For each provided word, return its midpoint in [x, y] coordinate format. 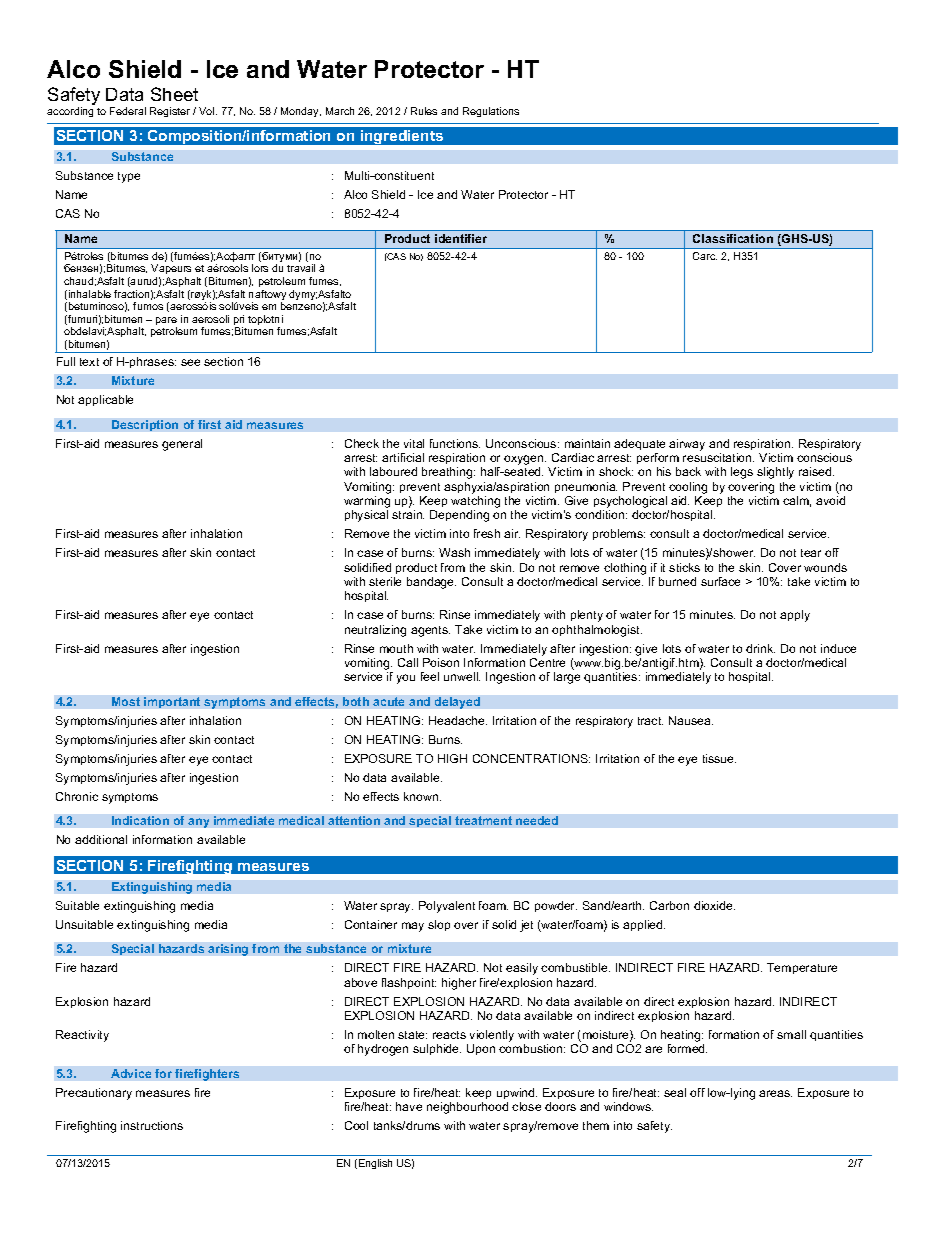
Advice [131, 1073]
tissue [719, 758]
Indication [140, 820]
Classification [733, 238]
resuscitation [718, 457]
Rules [424, 111]
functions [455, 443]
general [182, 445]
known [422, 796]
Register [170, 112]
